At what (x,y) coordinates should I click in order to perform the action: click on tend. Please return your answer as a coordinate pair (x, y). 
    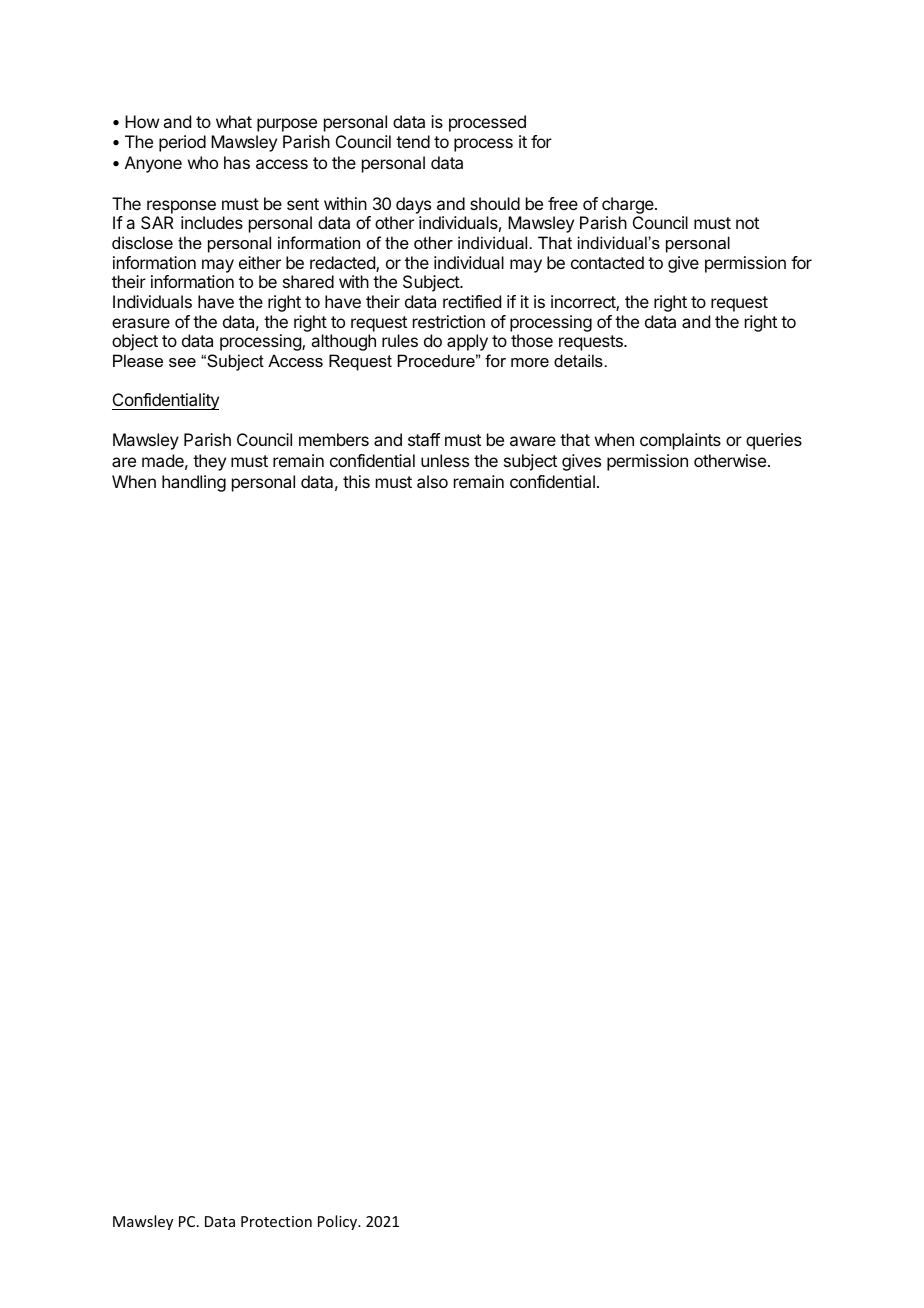
    Looking at the image, I should click on (413, 141).
